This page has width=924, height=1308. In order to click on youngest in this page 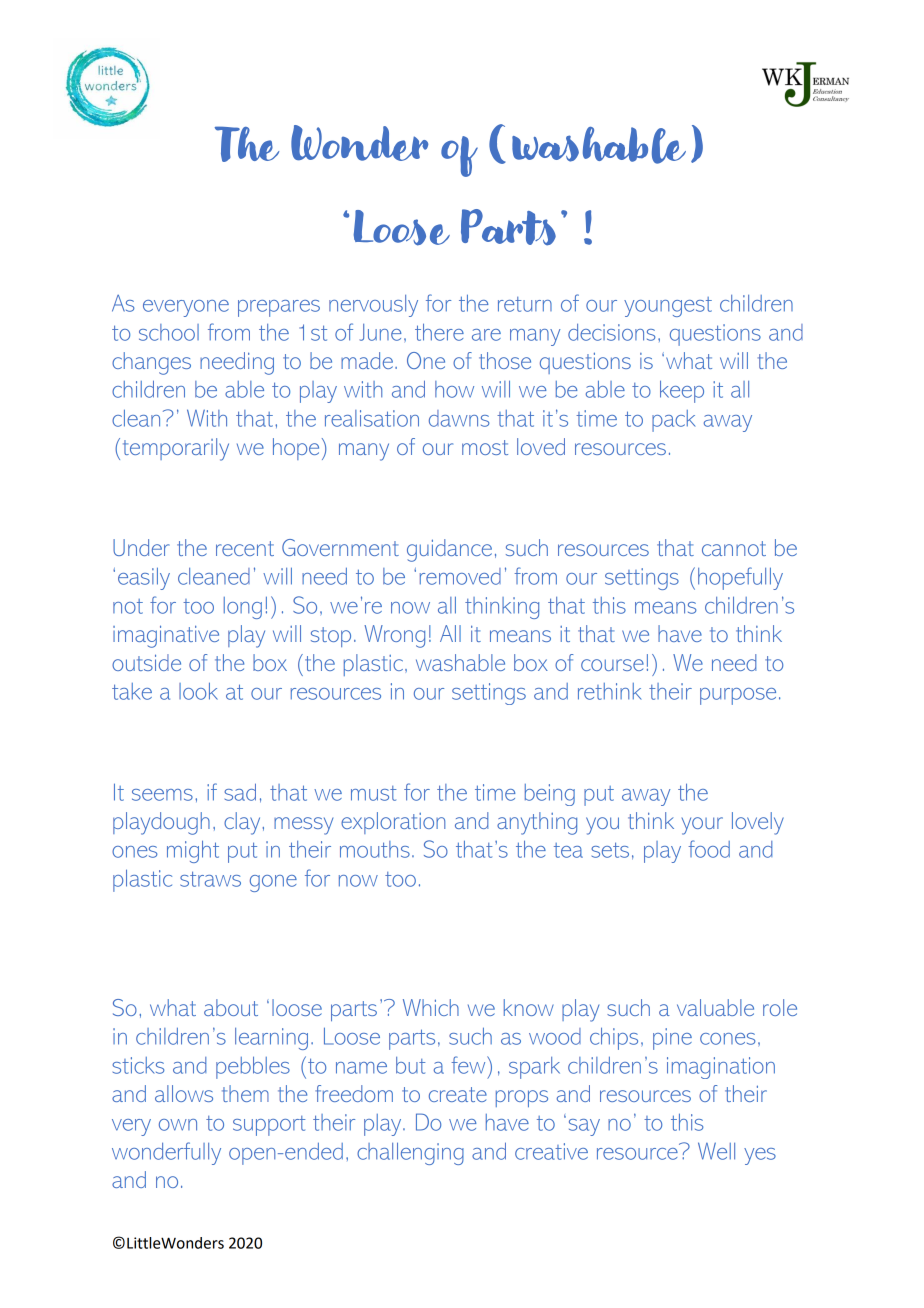, I will do `click(668, 307)`.
